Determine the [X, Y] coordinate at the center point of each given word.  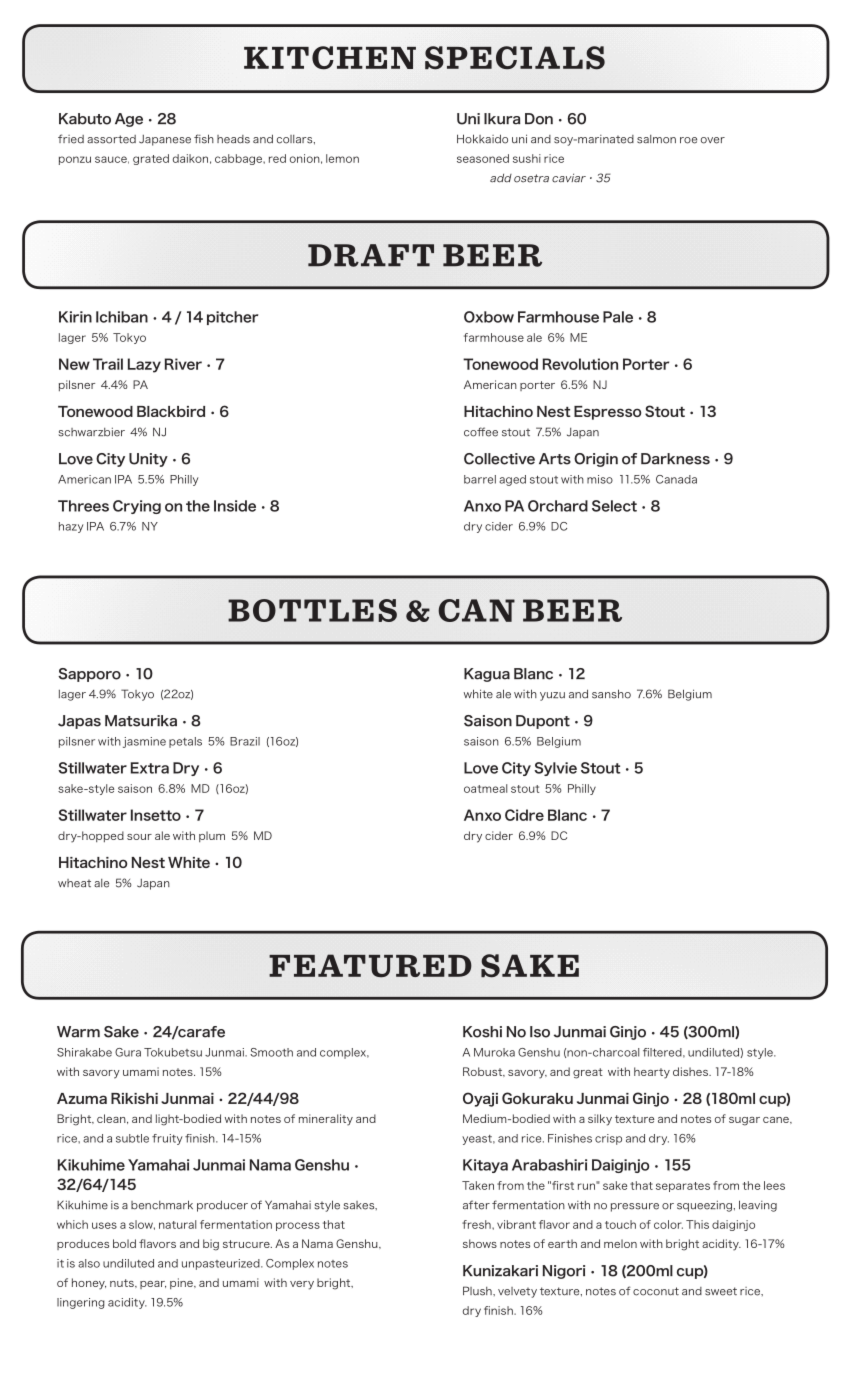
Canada [676, 479]
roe [688, 140]
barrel [480, 479]
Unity [148, 460]
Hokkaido [482, 139]
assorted [111, 139]
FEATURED [370, 966]
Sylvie [555, 769]
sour [139, 837]
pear [153, 1285]
